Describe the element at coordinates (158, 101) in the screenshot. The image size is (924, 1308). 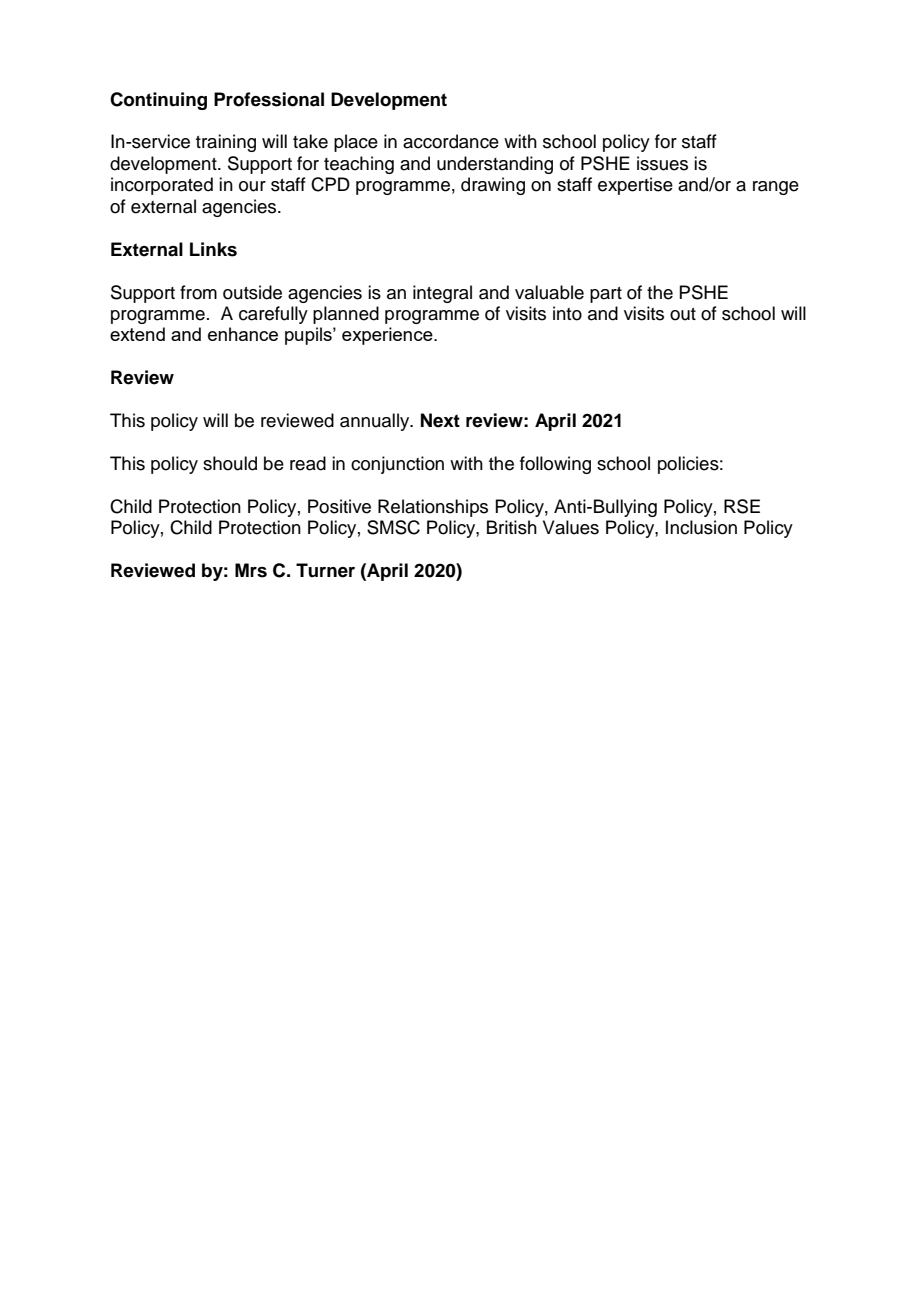
I see `Continuing` at that location.
